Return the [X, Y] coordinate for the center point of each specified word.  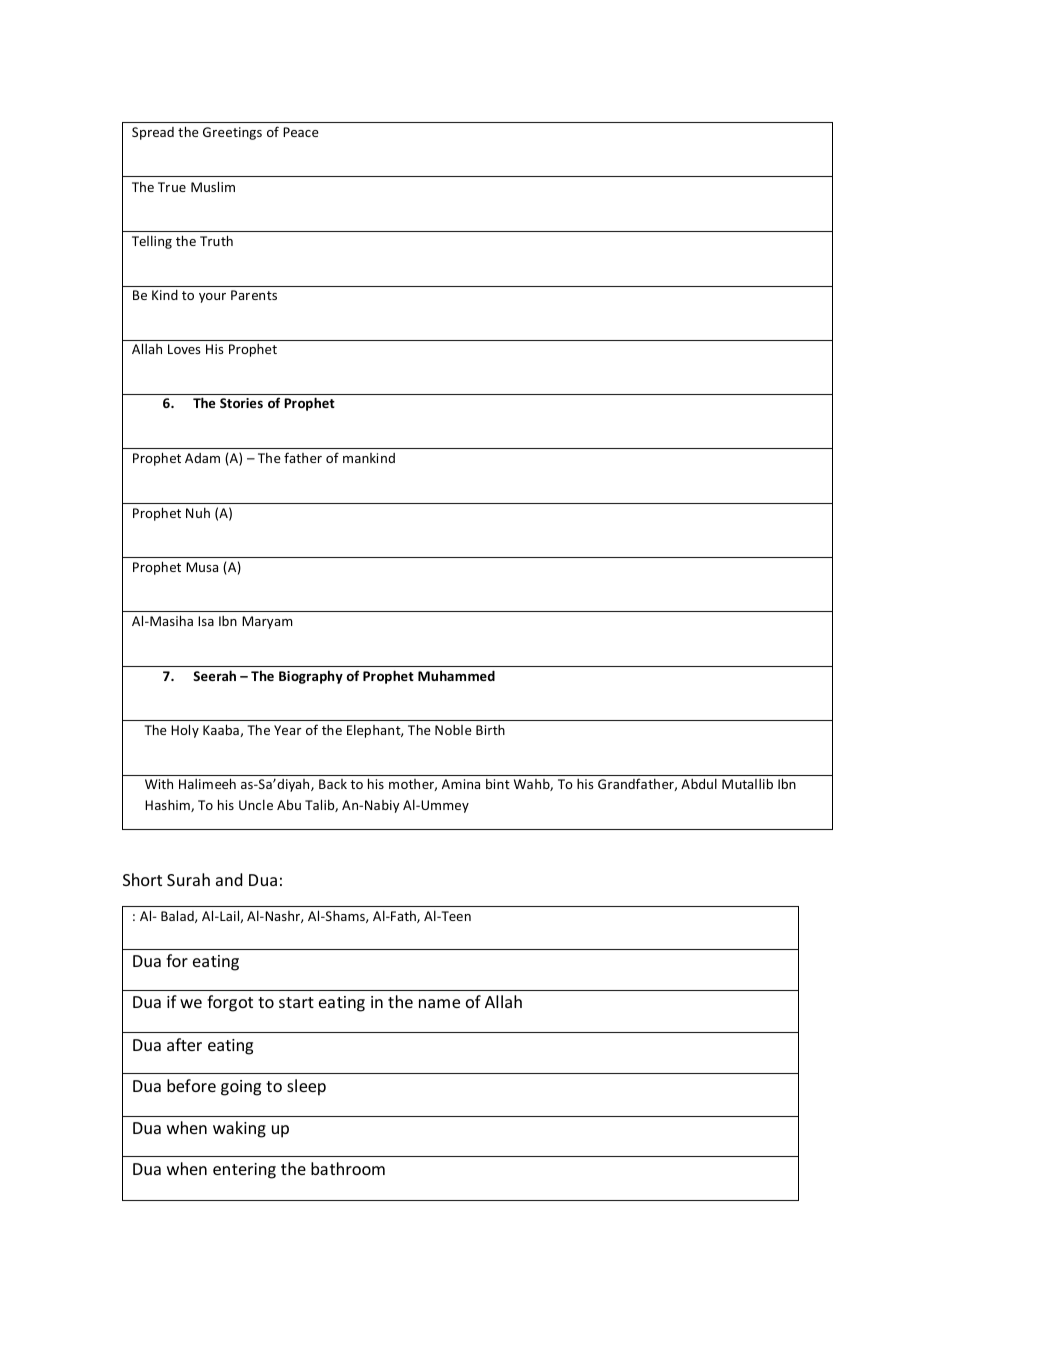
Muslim [213, 186]
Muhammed [456, 675]
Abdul [699, 783]
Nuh [198, 512]
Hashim [168, 806]
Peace [301, 132]
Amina [461, 784]
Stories [241, 403]
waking [239, 1129]
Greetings [232, 133]
